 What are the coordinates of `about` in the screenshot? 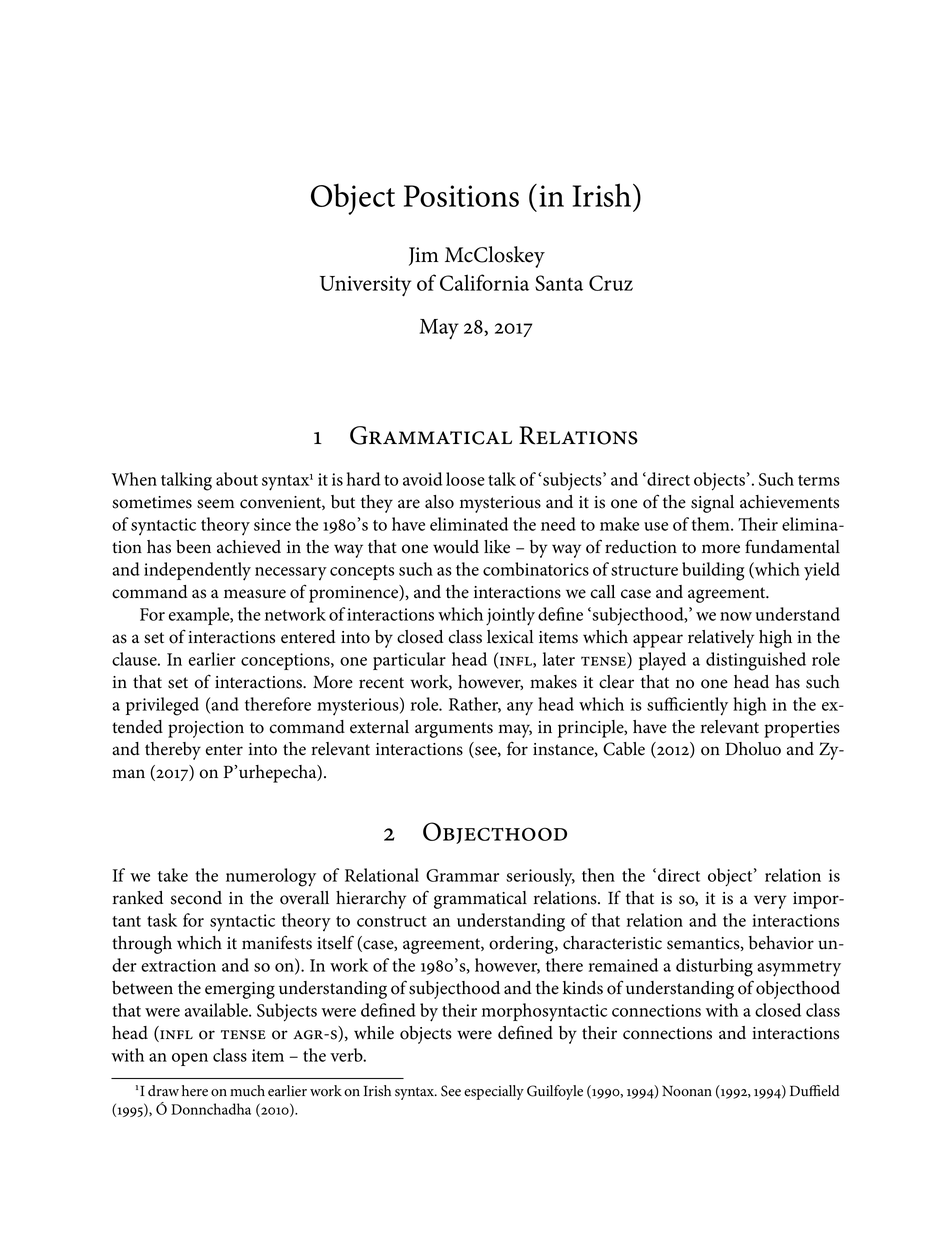 It's located at (237, 479).
